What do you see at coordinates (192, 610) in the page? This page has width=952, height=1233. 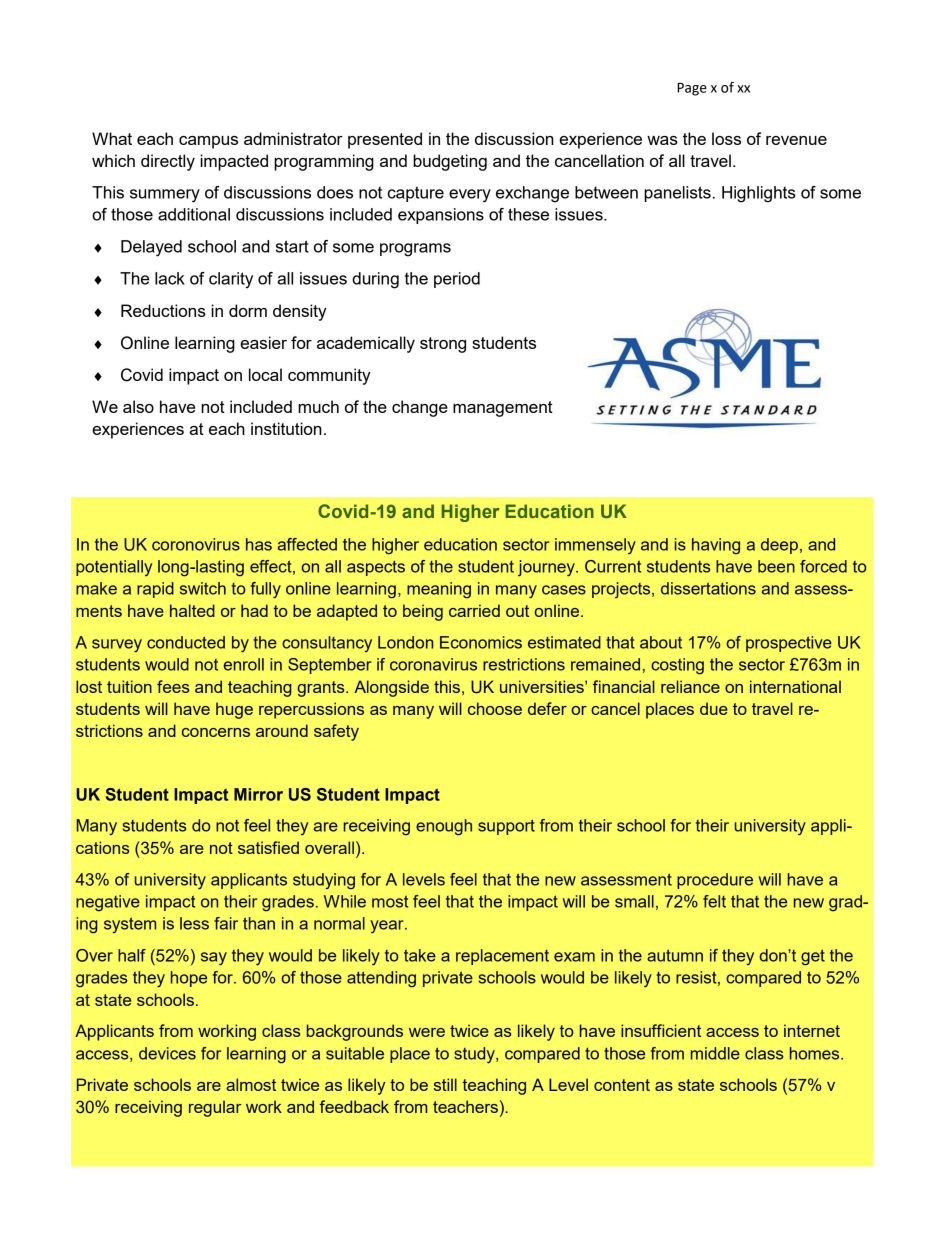 I see `halted` at bounding box center [192, 610].
